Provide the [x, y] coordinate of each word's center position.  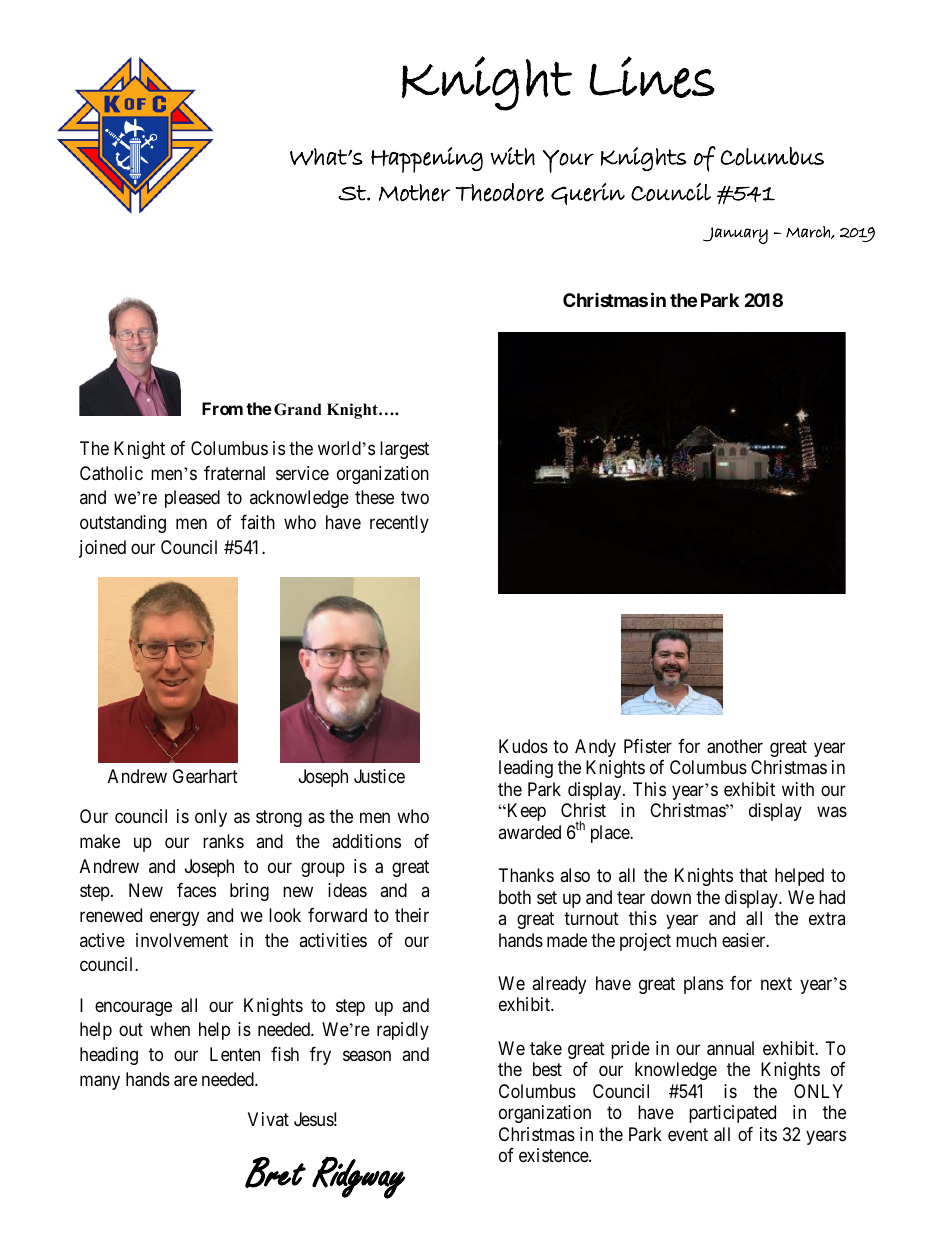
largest [404, 450]
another [735, 746]
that [753, 875]
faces [196, 890]
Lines [652, 77]
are [185, 1081]
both [515, 897]
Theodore [499, 192]
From [222, 408]
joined [102, 549]
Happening [427, 160]
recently [399, 524]
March [809, 232]
